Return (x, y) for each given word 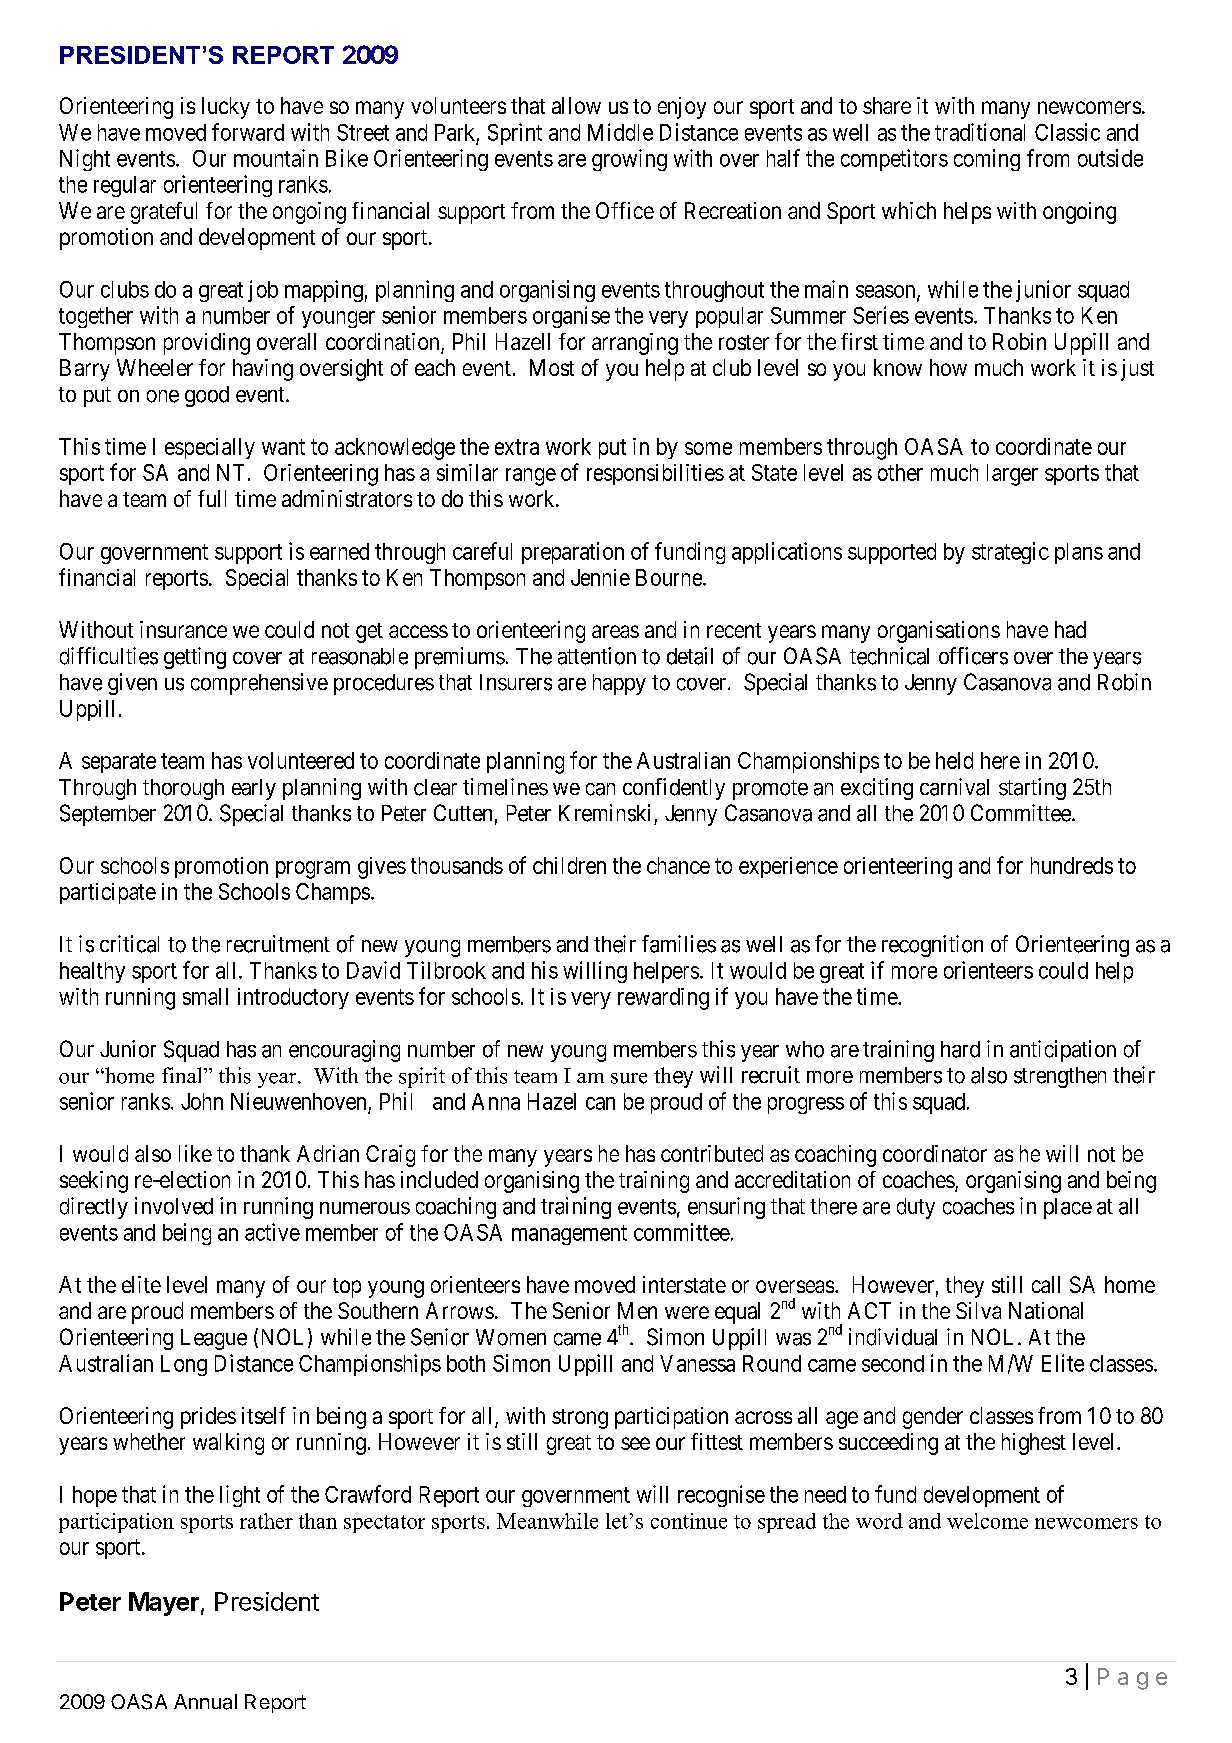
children (569, 865)
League (214, 1339)
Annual (205, 1702)
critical (129, 944)
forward (248, 132)
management (569, 1235)
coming (987, 160)
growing (629, 160)
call (1046, 1284)
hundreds (1072, 865)
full (212, 498)
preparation (573, 553)
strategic (1010, 553)
